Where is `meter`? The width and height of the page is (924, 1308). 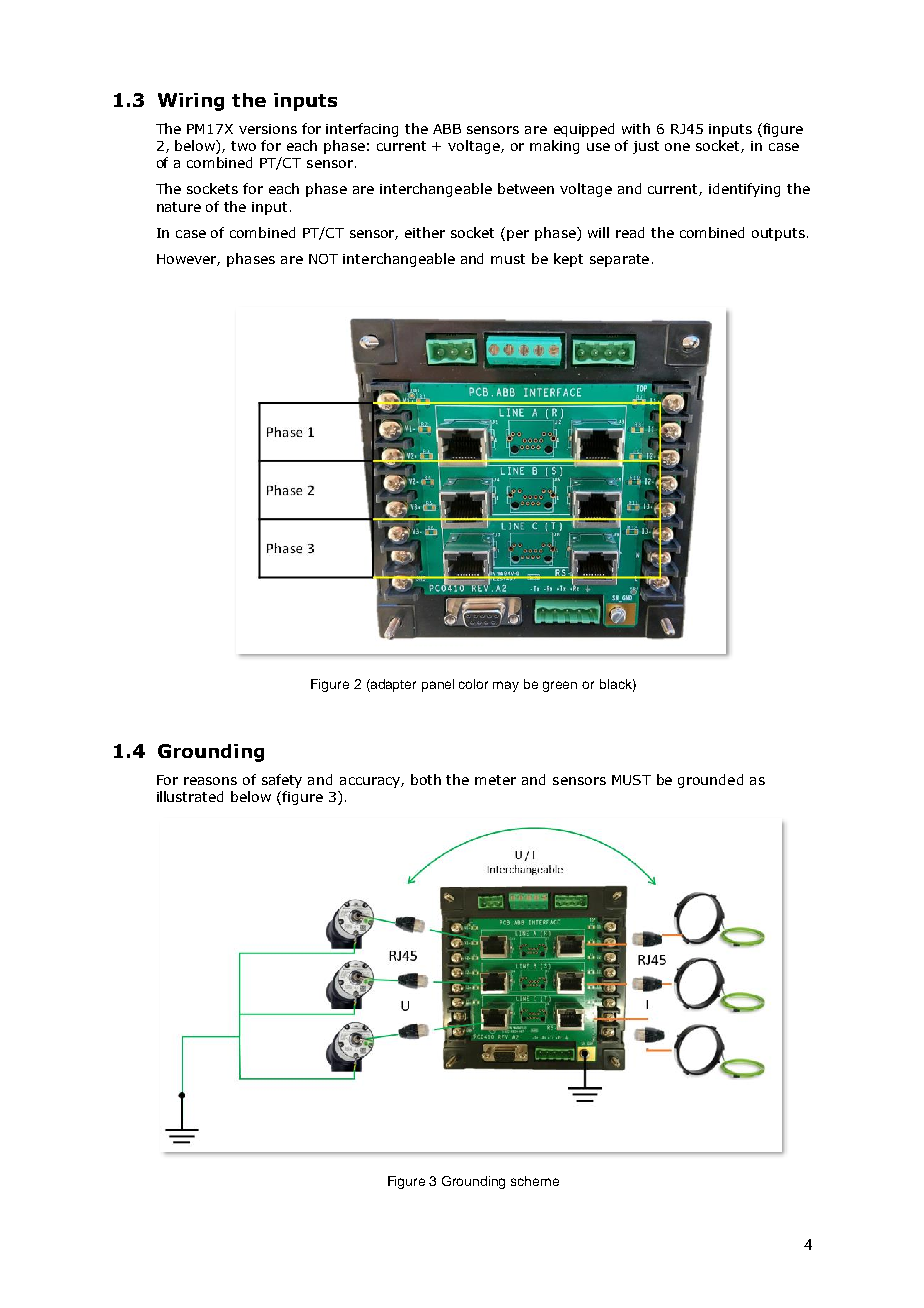
meter is located at coordinates (495, 780).
